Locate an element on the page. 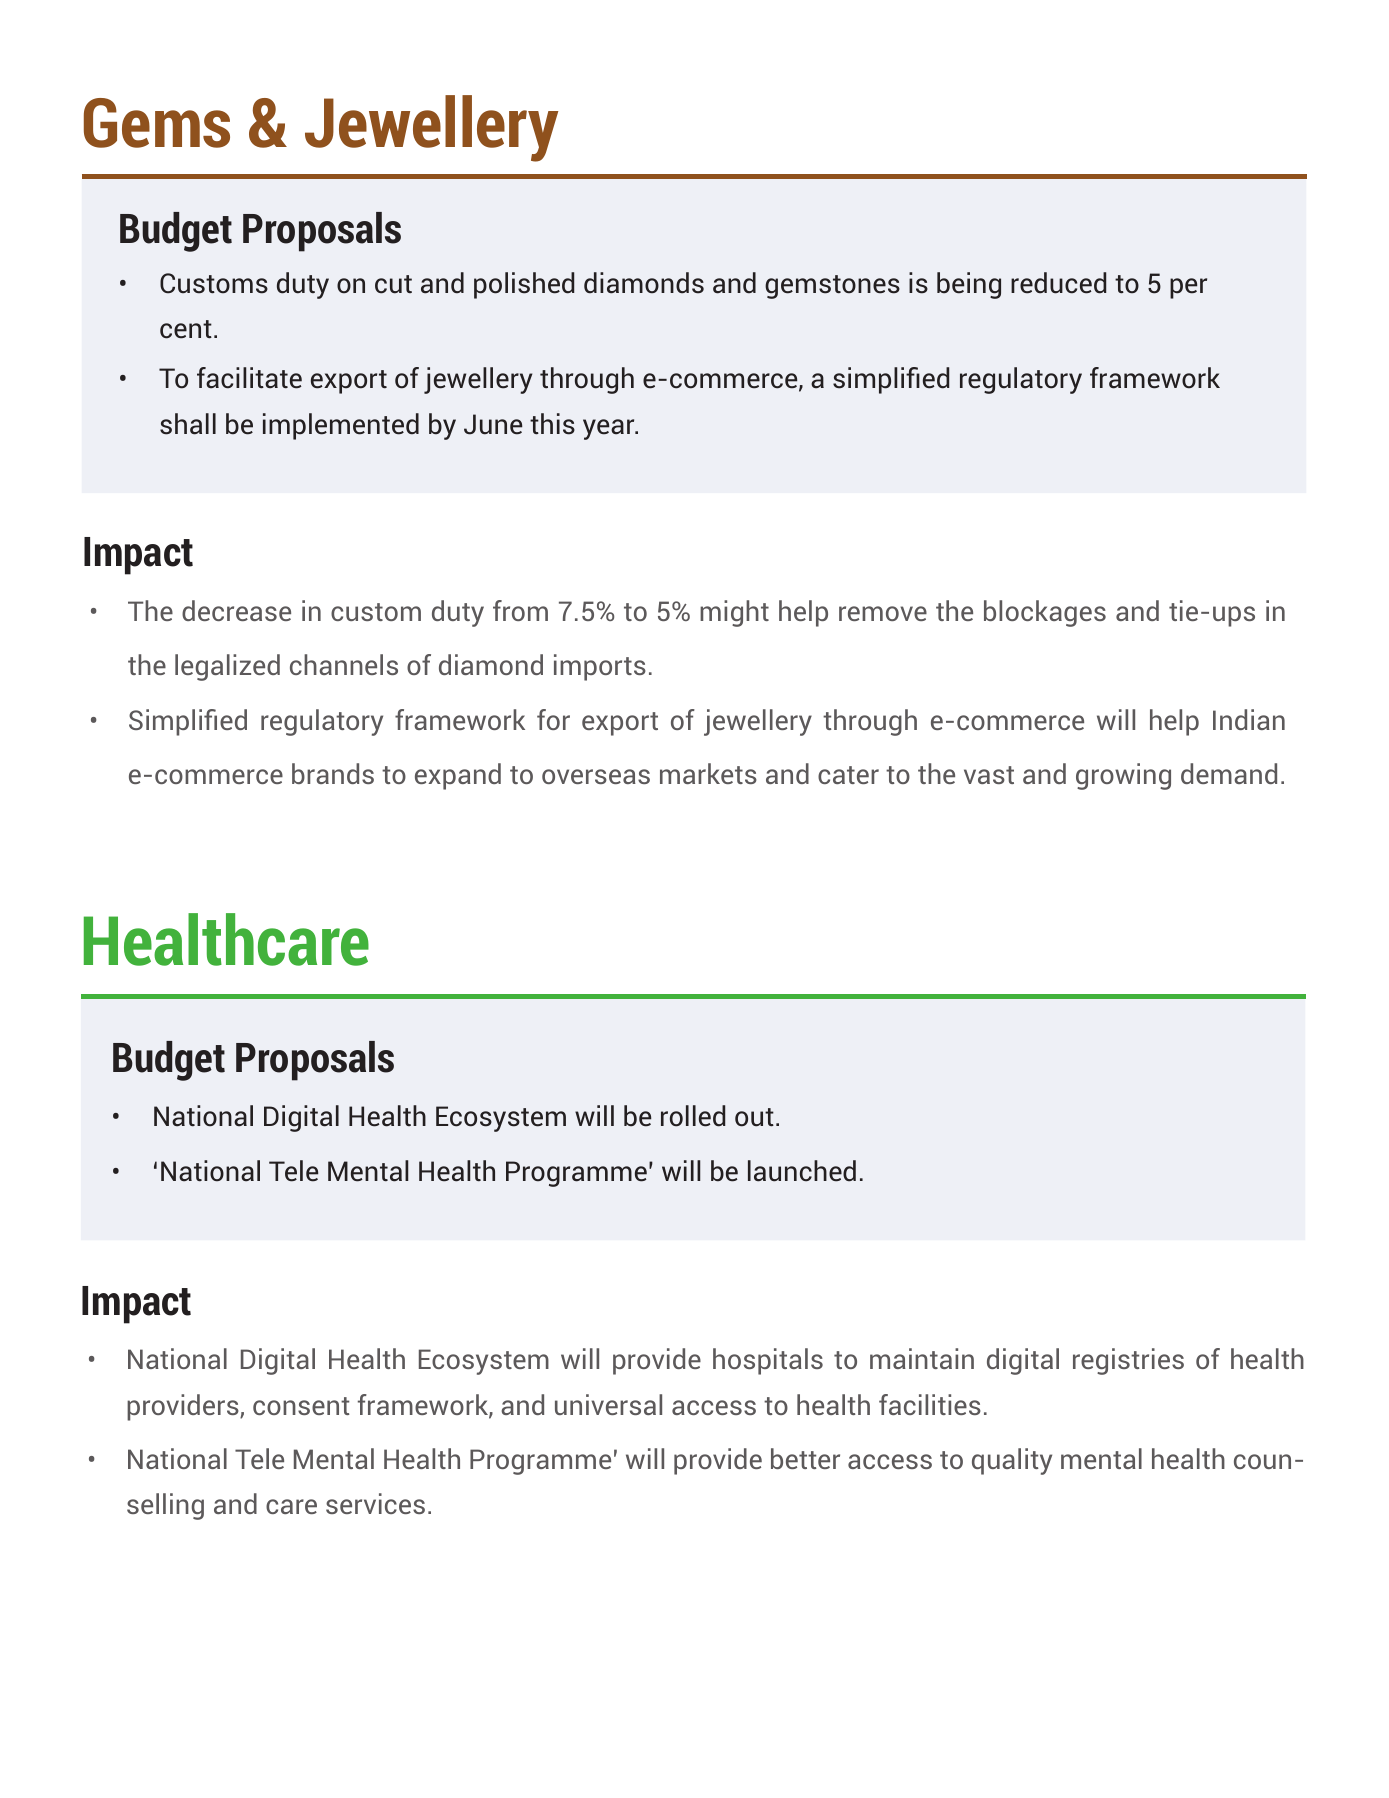 The width and height of the image is (1389, 1798). growing is located at coordinates (1123, 776).
